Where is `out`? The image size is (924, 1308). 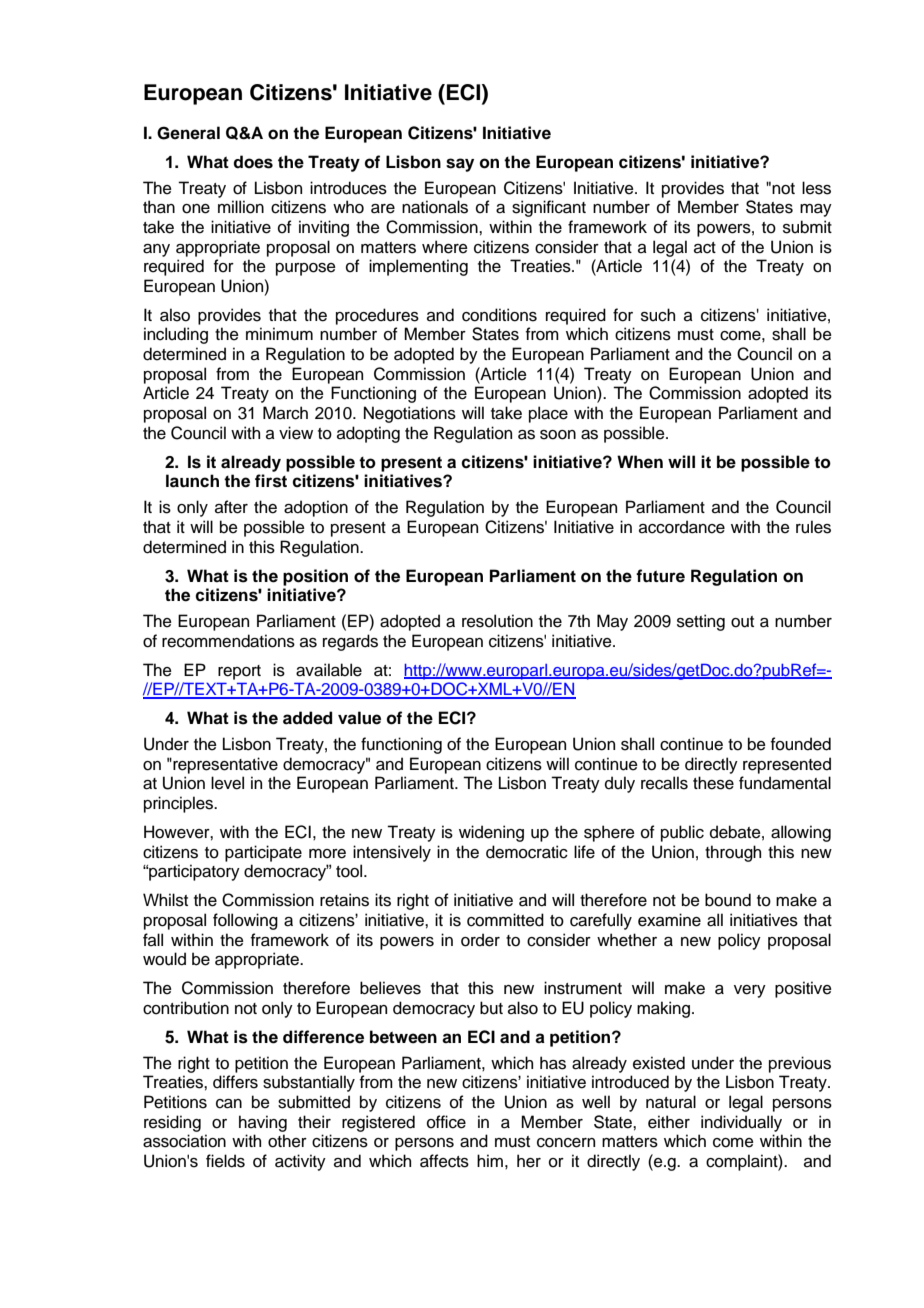 out is located at coordinates (742, 622).
